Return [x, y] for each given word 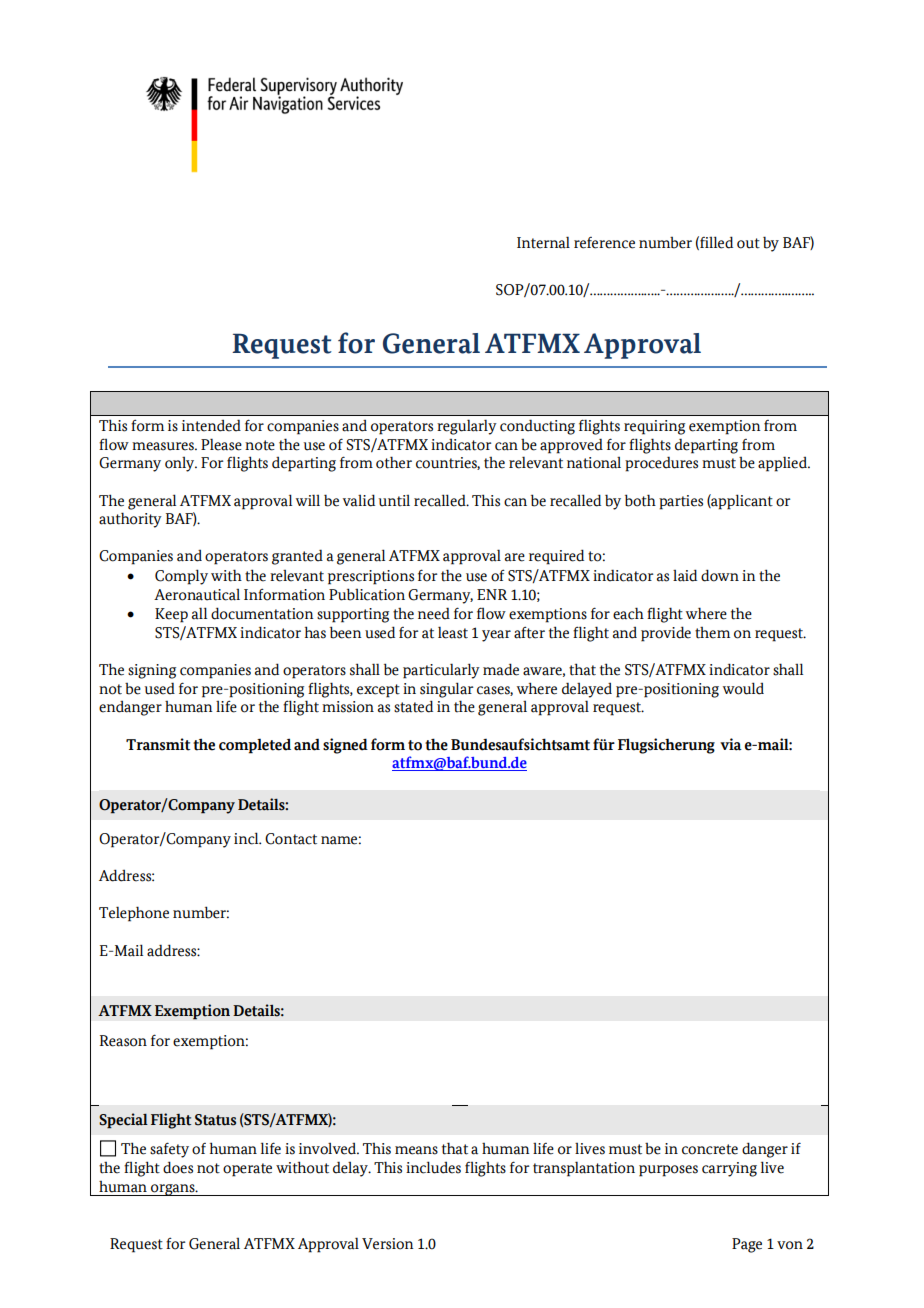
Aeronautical [197, 595]
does [178, 1167]
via [731, 744]
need [434, 613]
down [720, 575]
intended [211, 425]
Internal [543, 242]
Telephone [134, 914]
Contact [291, 839]
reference [604, 243]
